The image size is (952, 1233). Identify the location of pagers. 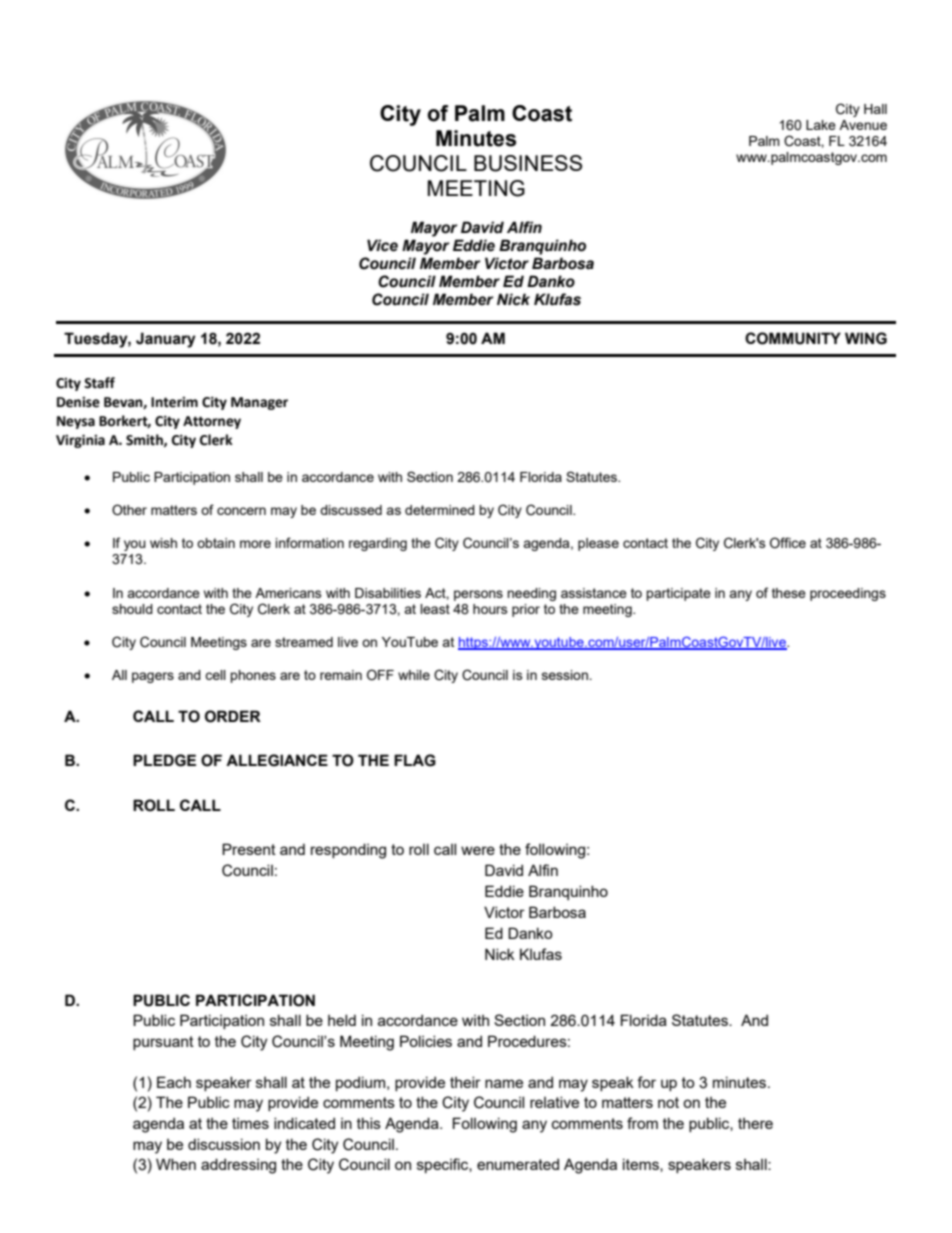
(153, 677).
